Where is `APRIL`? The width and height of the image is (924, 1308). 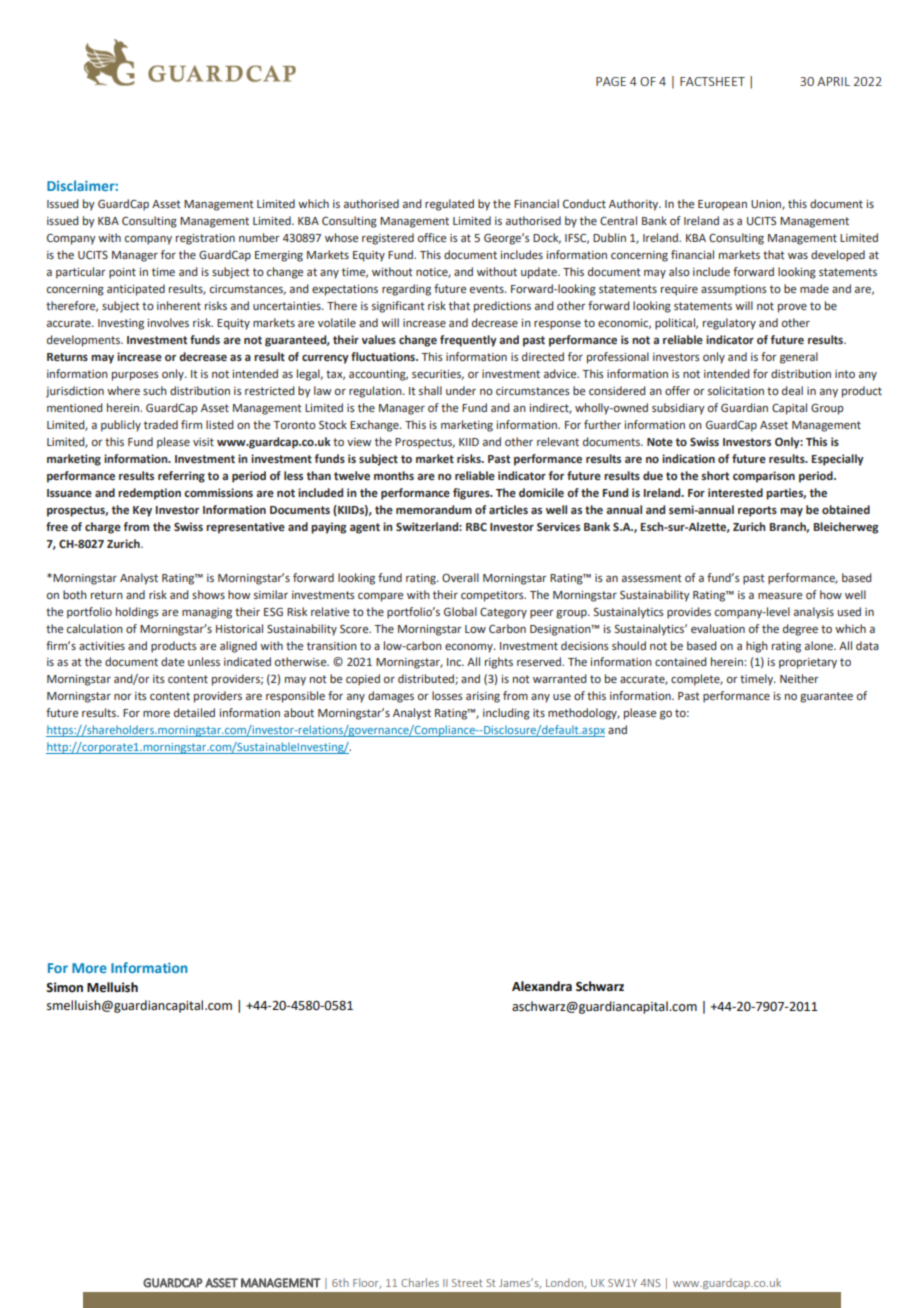 APRIL is located at coordinates (833, 81).
